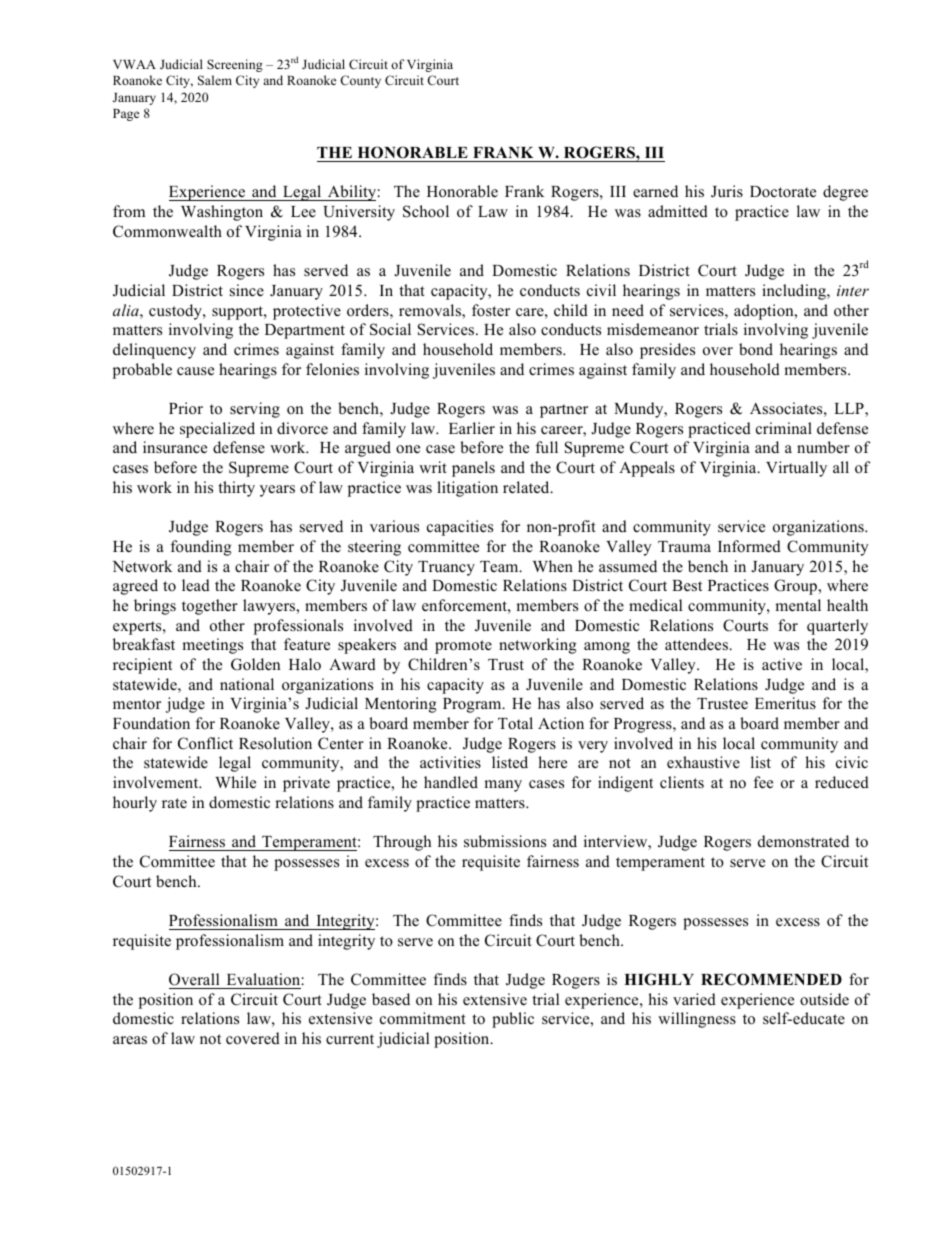  Describe the element at coordinates (784, 428) in the screenshot. I see `criminal` at that location.
